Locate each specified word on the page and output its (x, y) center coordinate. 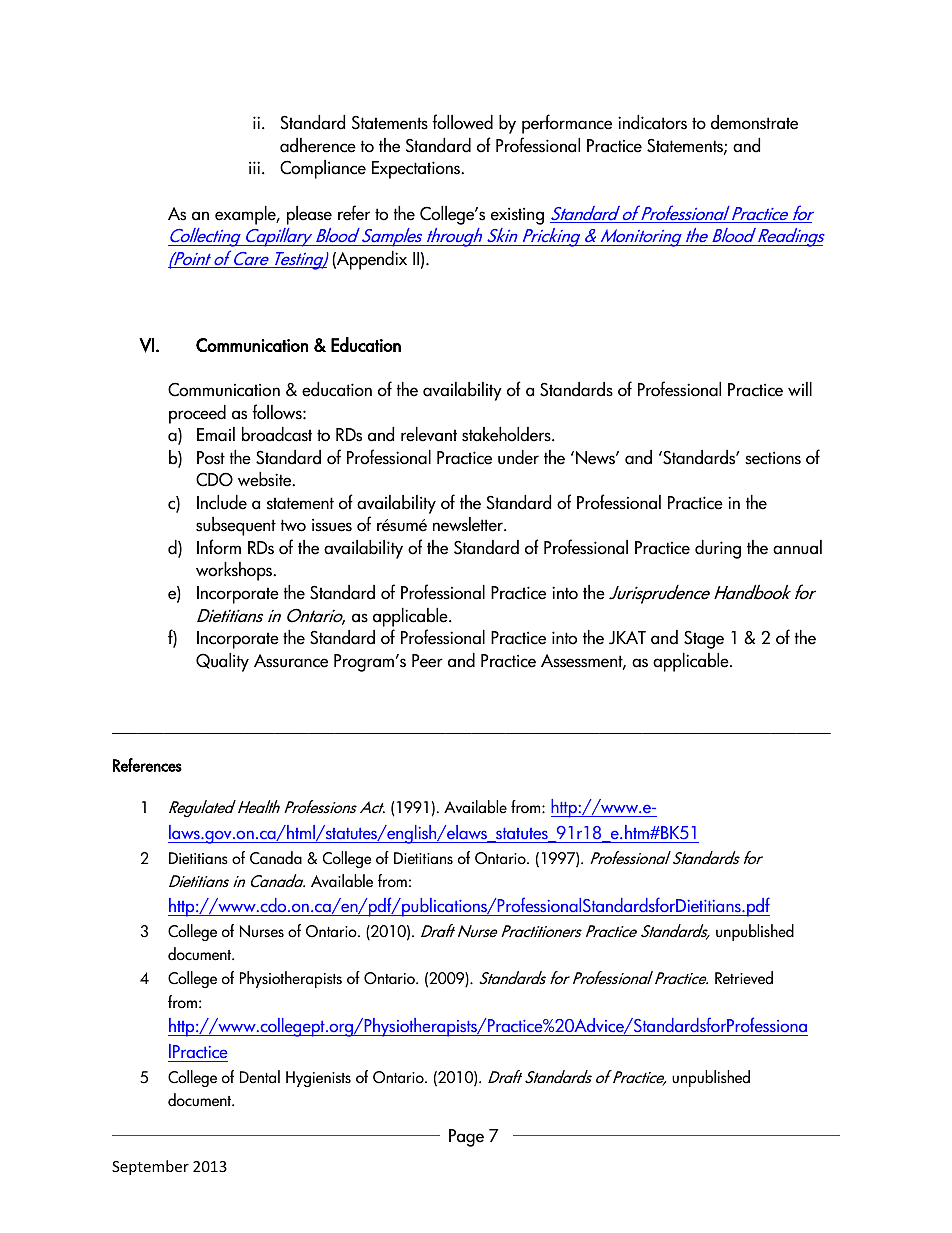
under (518, 457)
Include (222, 502)
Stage (704, 639)
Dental (260, 1077)
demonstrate (754, 122)
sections (773, 458)
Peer (427, 661)
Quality (222, 662)
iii (254, 167)
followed (462, 122)
